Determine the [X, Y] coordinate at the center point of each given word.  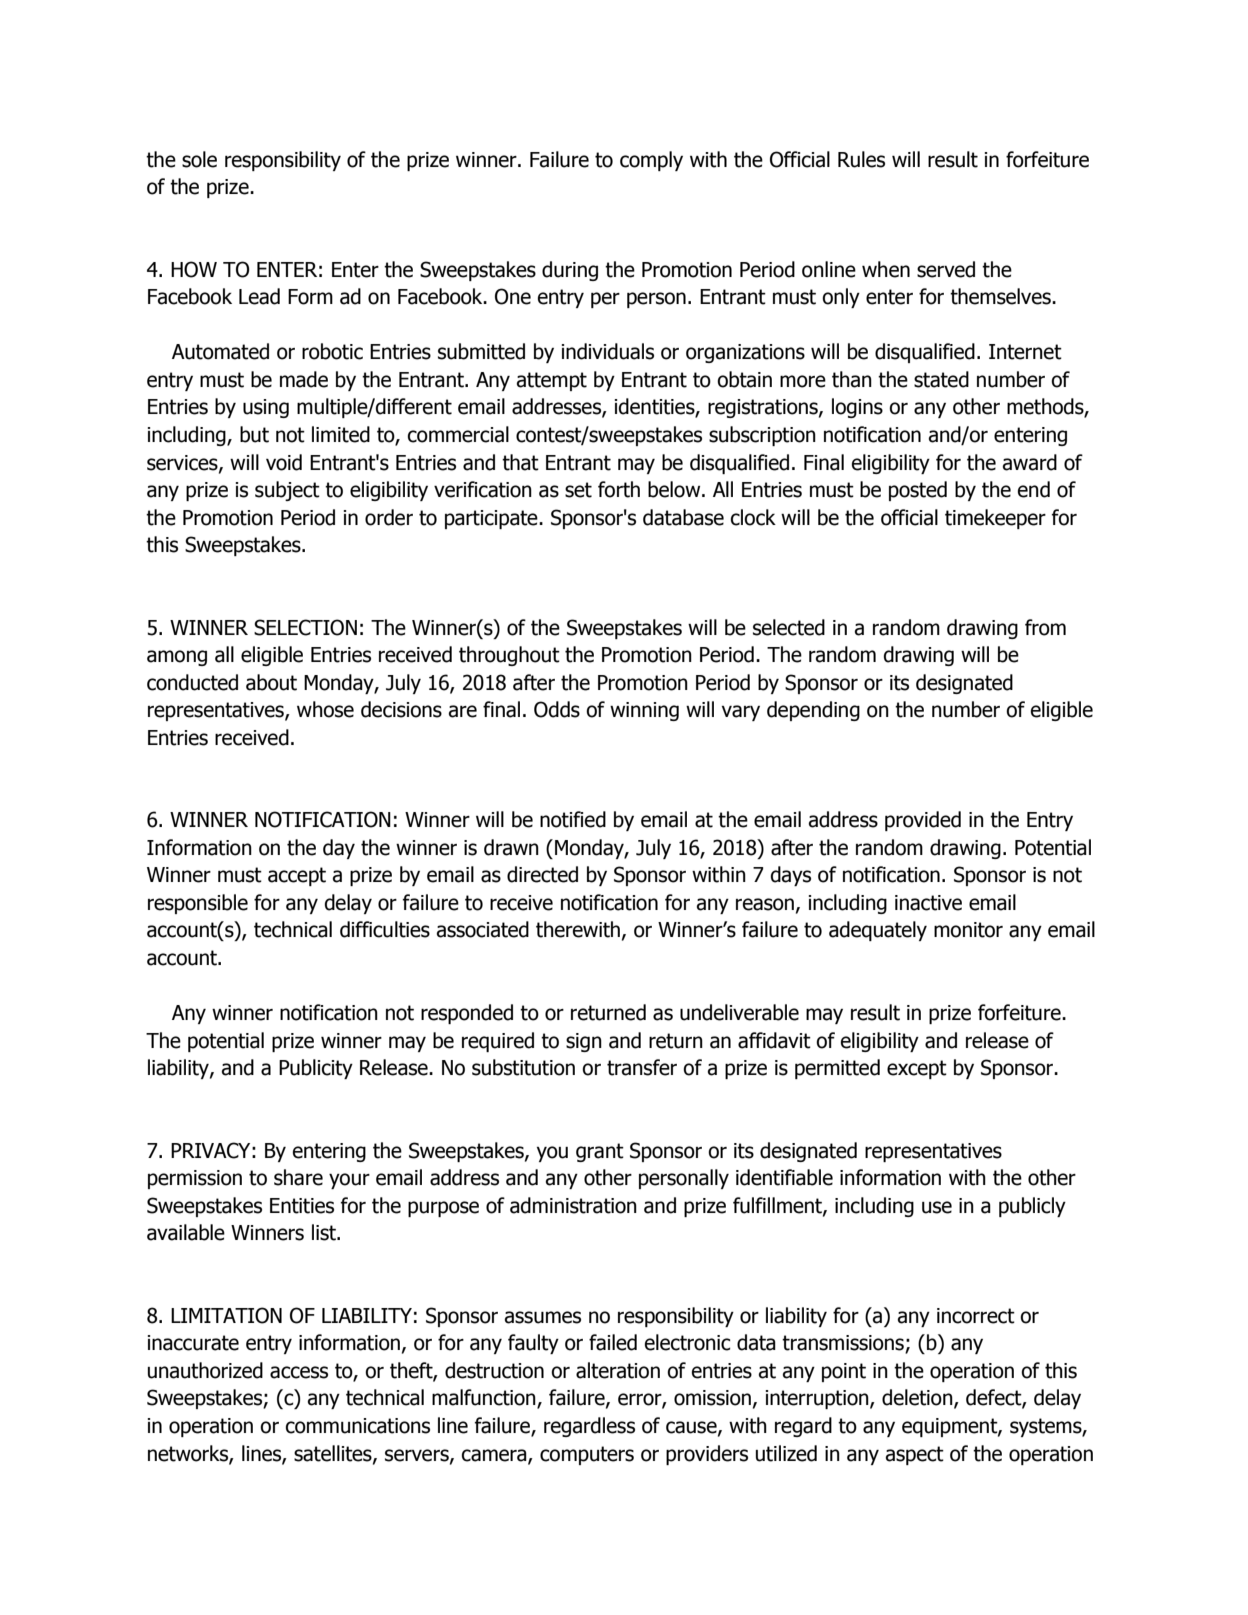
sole [199, 159]
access [299, 1372]
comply [651, 161]
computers [587, 1455]
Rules [861, 159]
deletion [918, 1398]
